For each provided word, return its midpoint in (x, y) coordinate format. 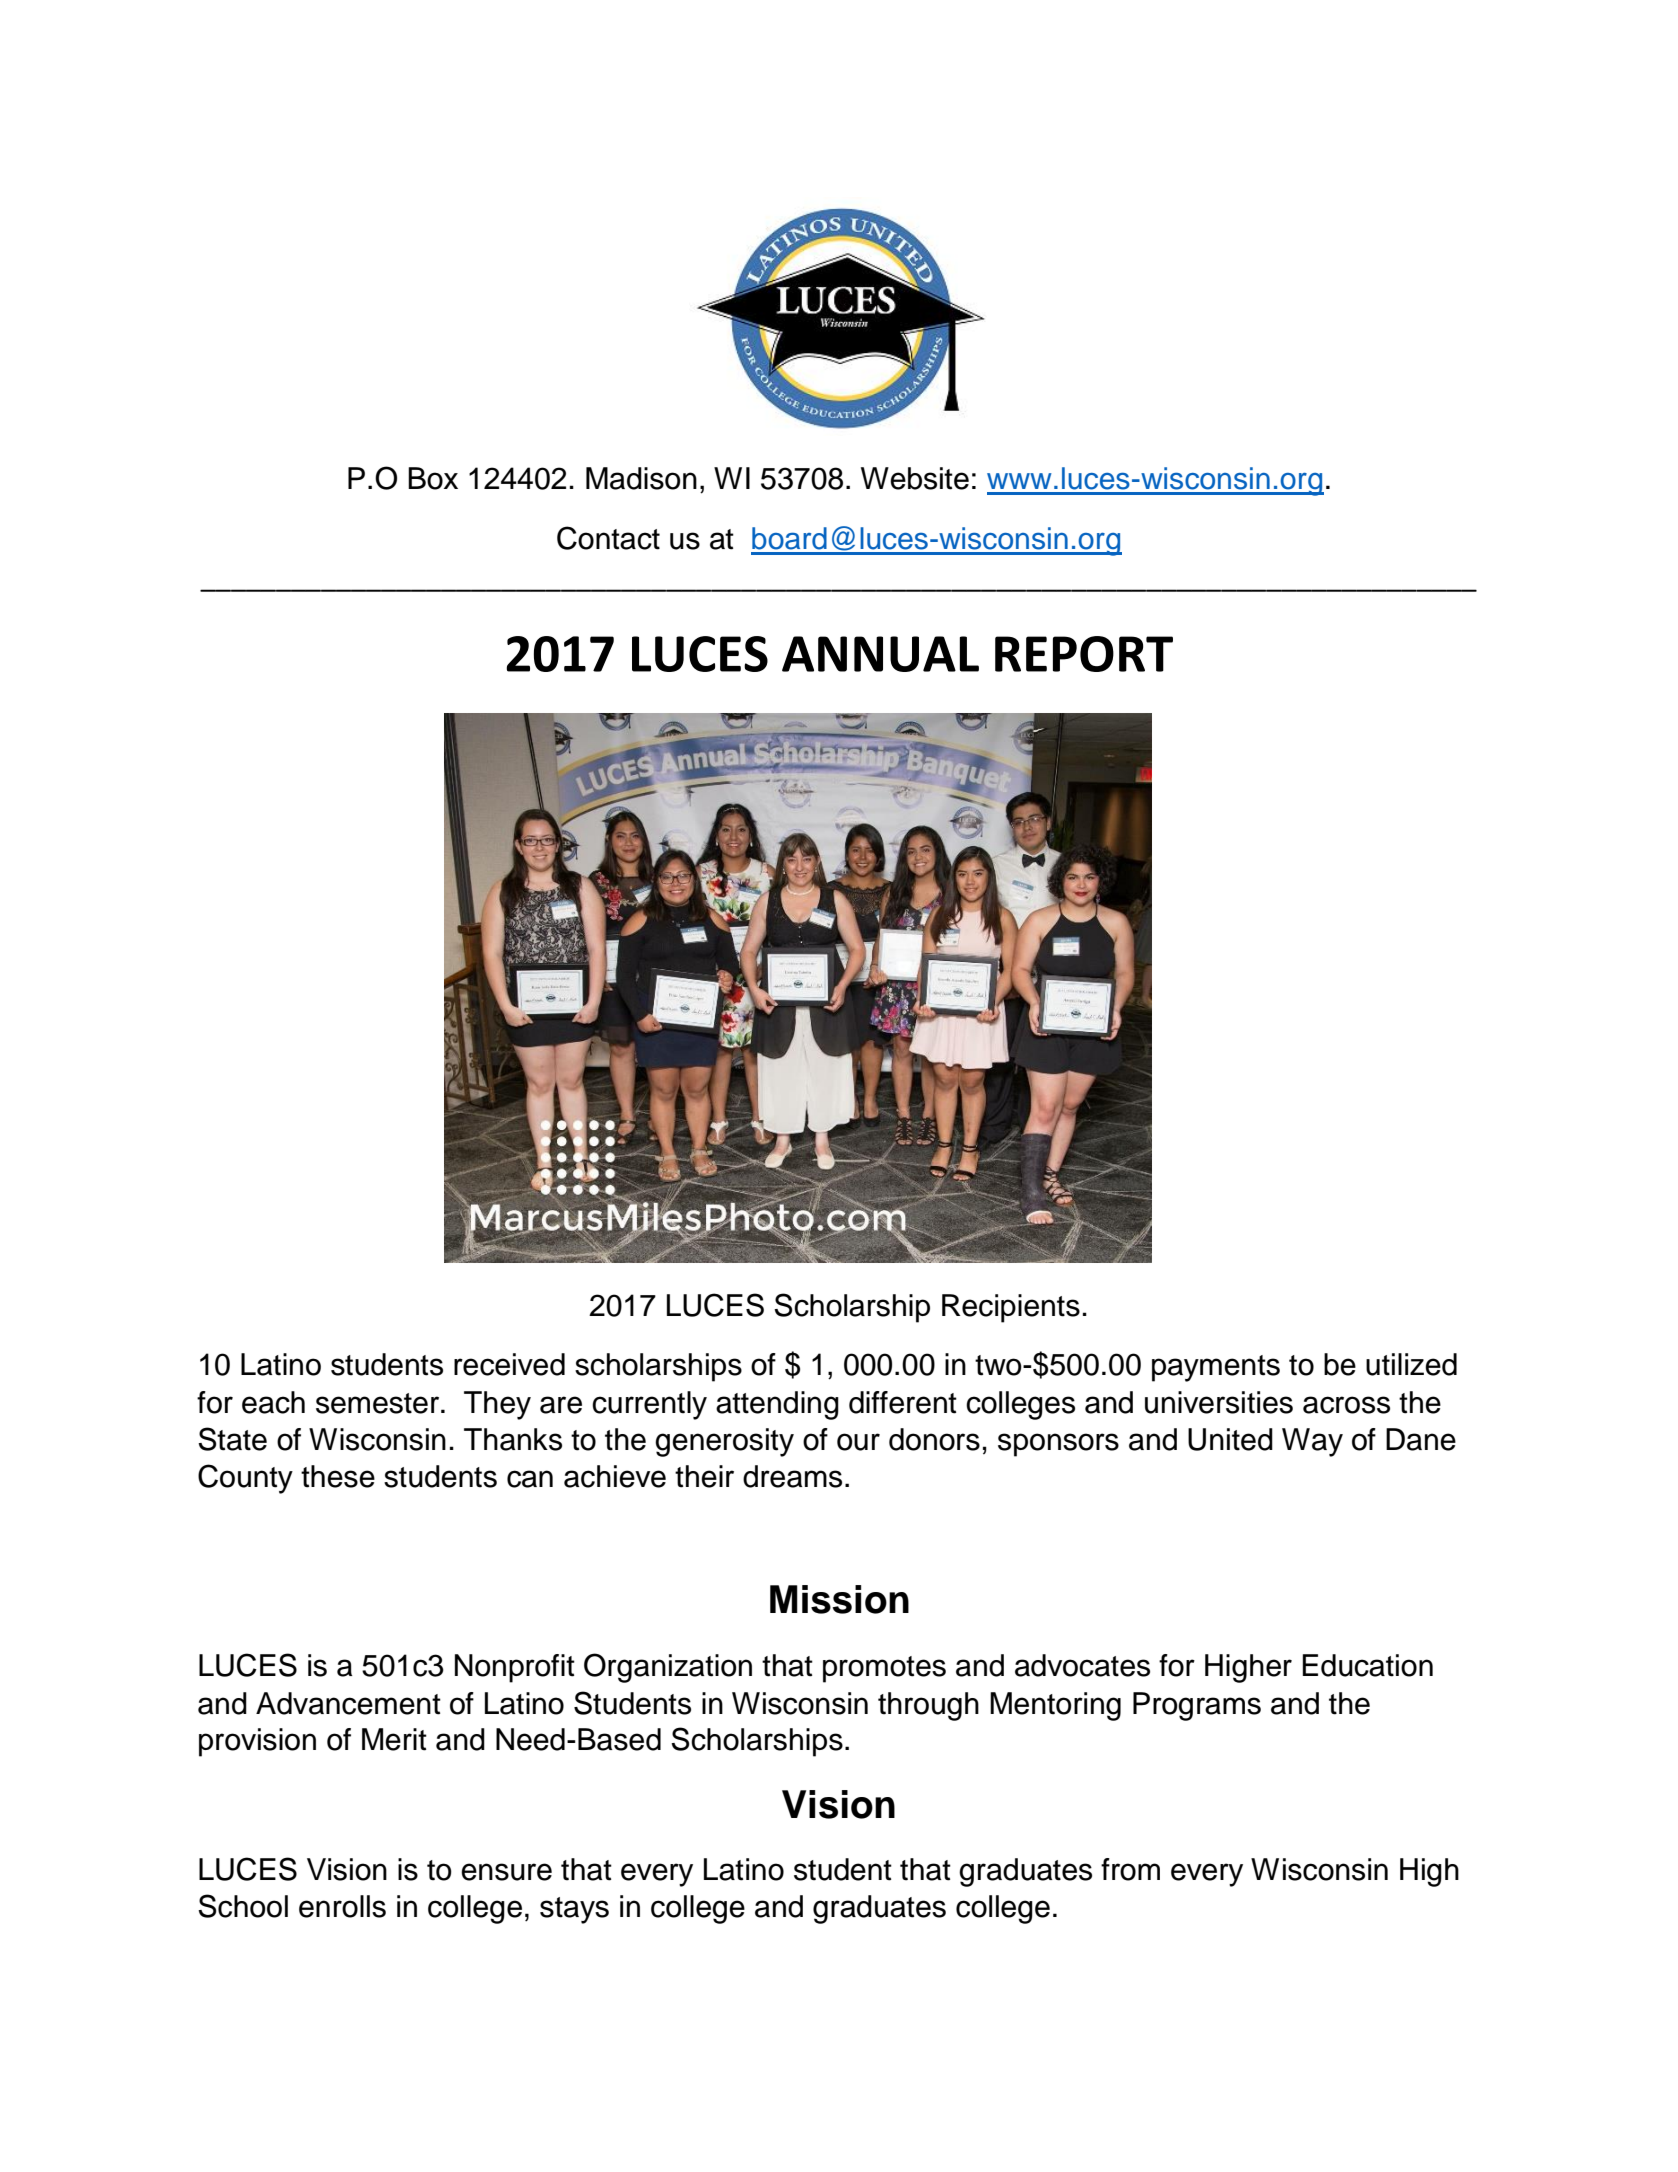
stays (574, 1910)
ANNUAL (880, 654)
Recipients (1011, 1308)
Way (1312, 1442)
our (858, 1442)
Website (915, 478)
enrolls (342, 1906)
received (509, 1364)
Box (433, 478)
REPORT (1084, 654)
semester (379, 1403)
